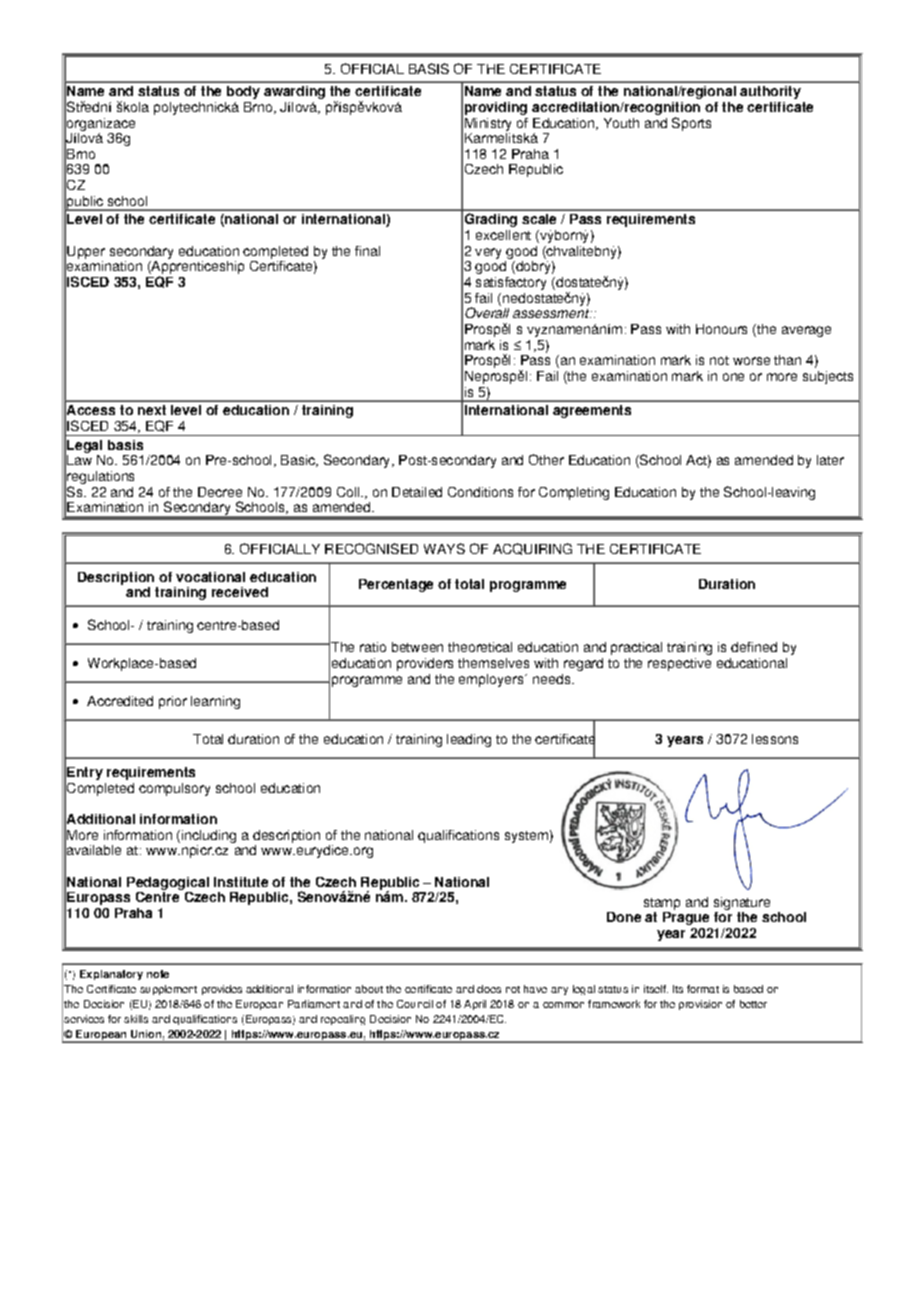  What do you see at coordinates (503, 235) in the screenshot?
I see `excellent` at bounding box center [503, 235].
